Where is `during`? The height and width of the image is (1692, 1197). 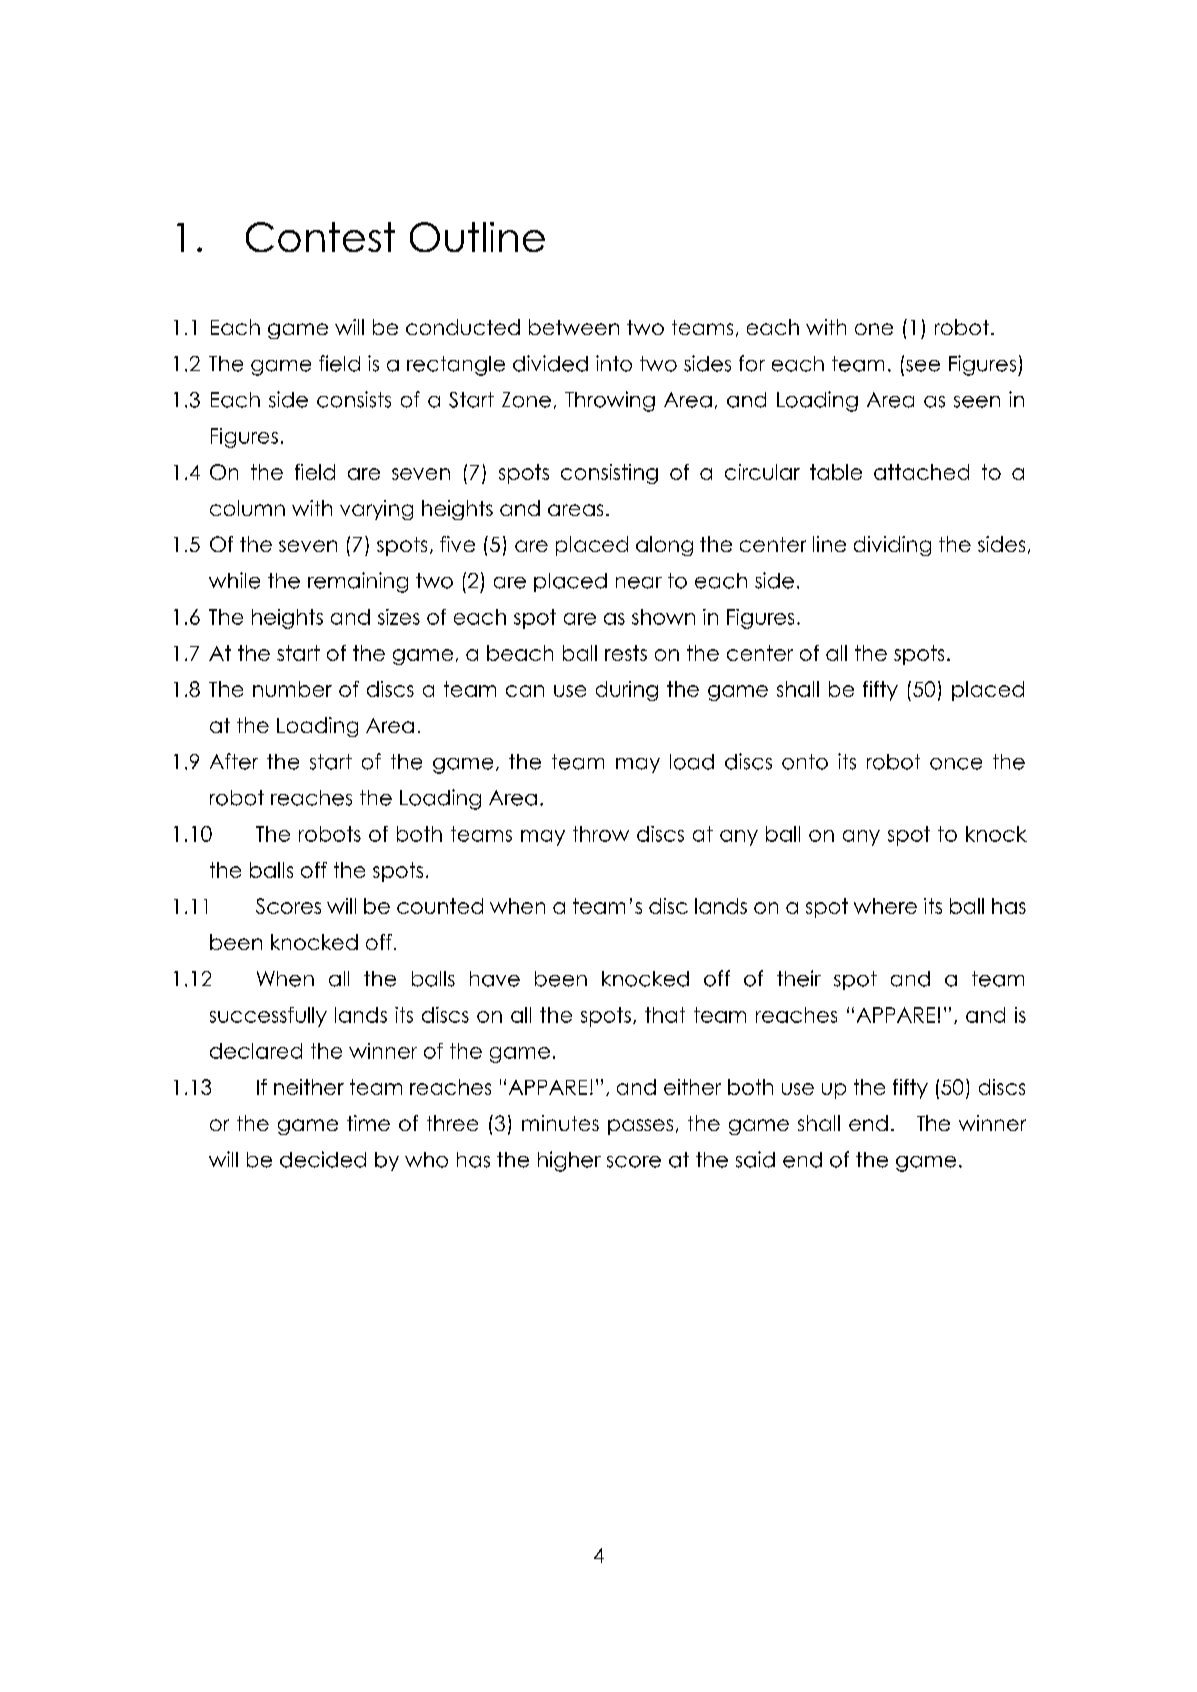
during is located at coordinates (627, 691).
